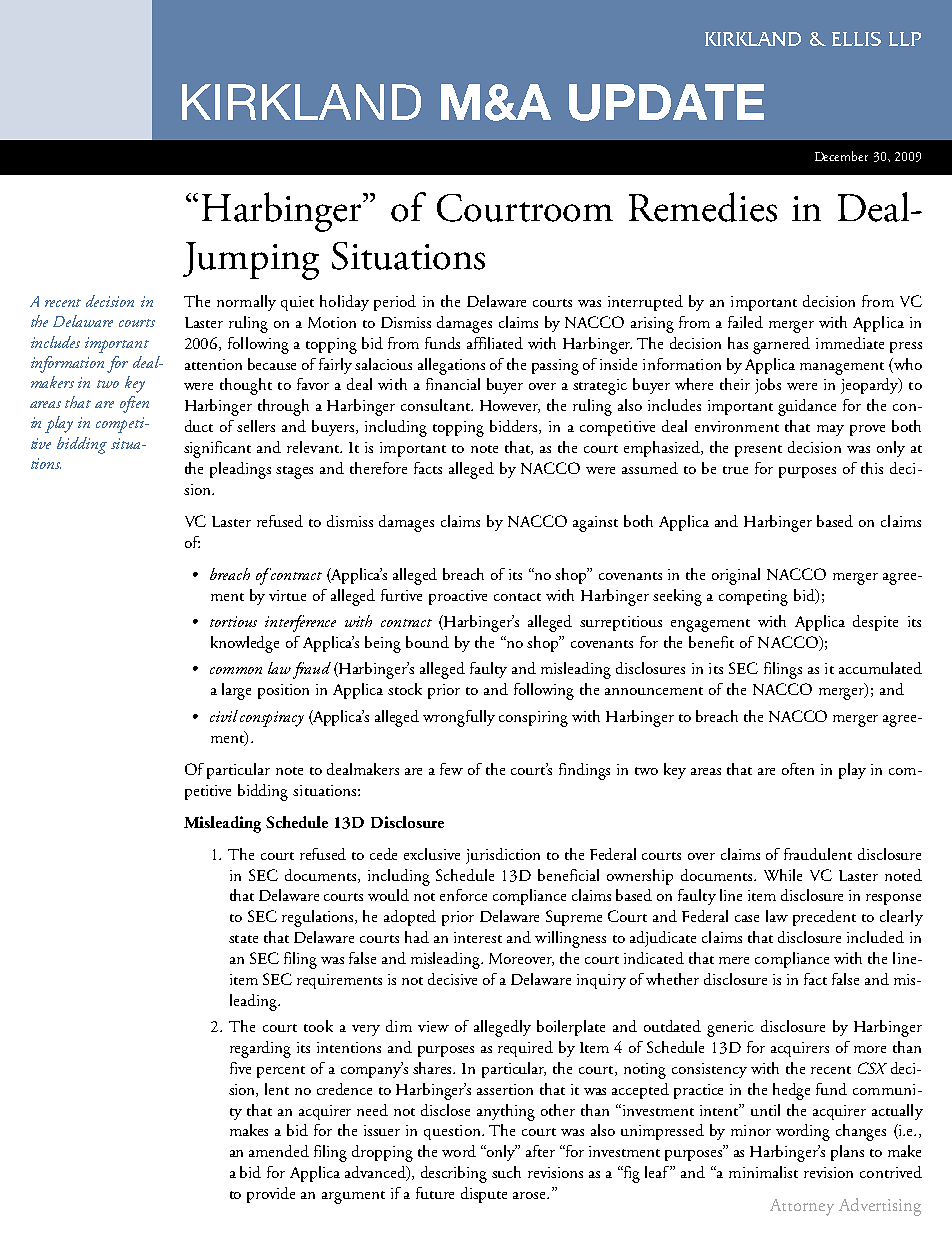  Describe the element at coordinates (272, 719) in the screenshot. I see `conspiracy` at that location.
